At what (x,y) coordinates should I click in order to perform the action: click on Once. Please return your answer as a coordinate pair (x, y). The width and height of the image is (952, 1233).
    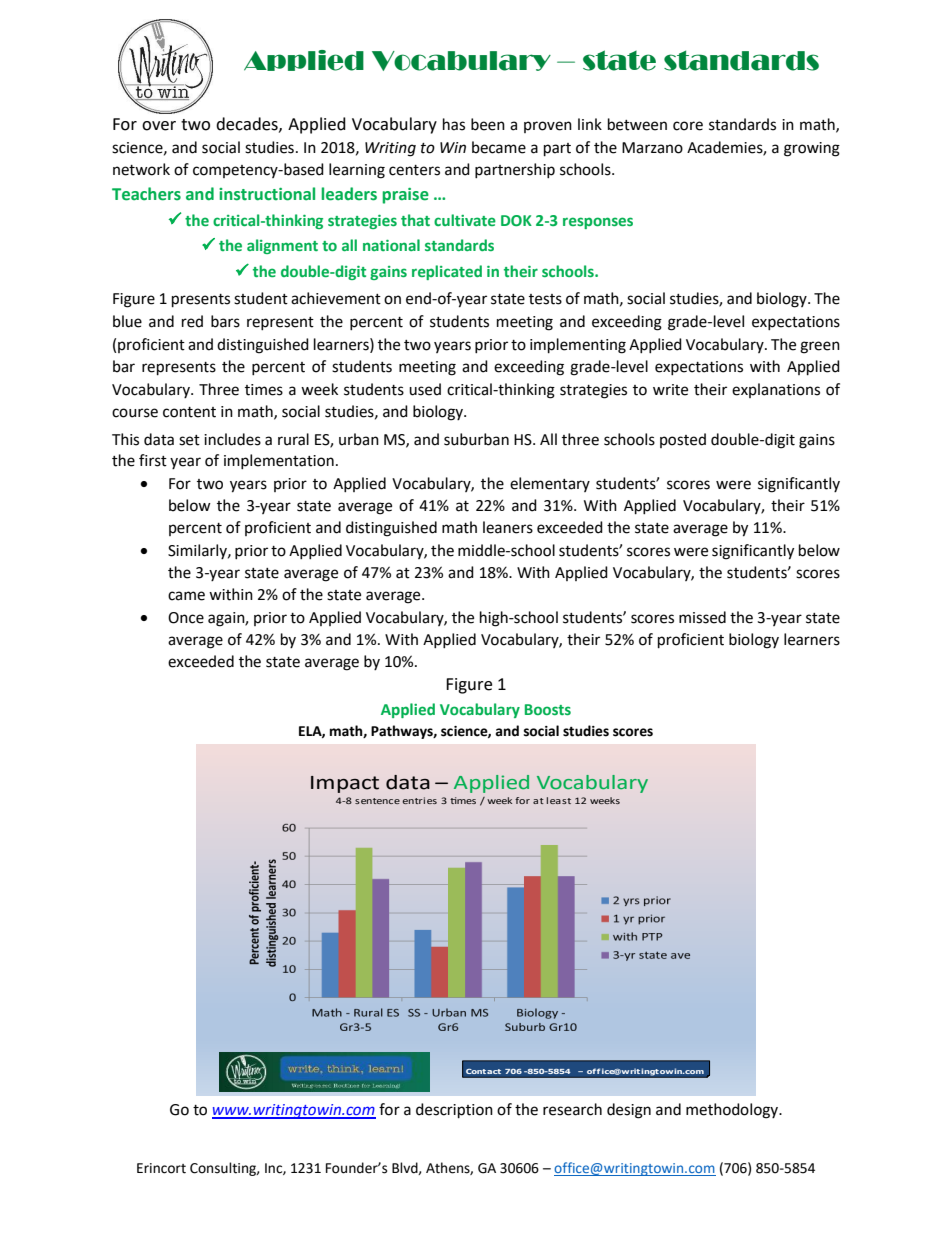
    Looking at the image, I should click on (186, 618).
